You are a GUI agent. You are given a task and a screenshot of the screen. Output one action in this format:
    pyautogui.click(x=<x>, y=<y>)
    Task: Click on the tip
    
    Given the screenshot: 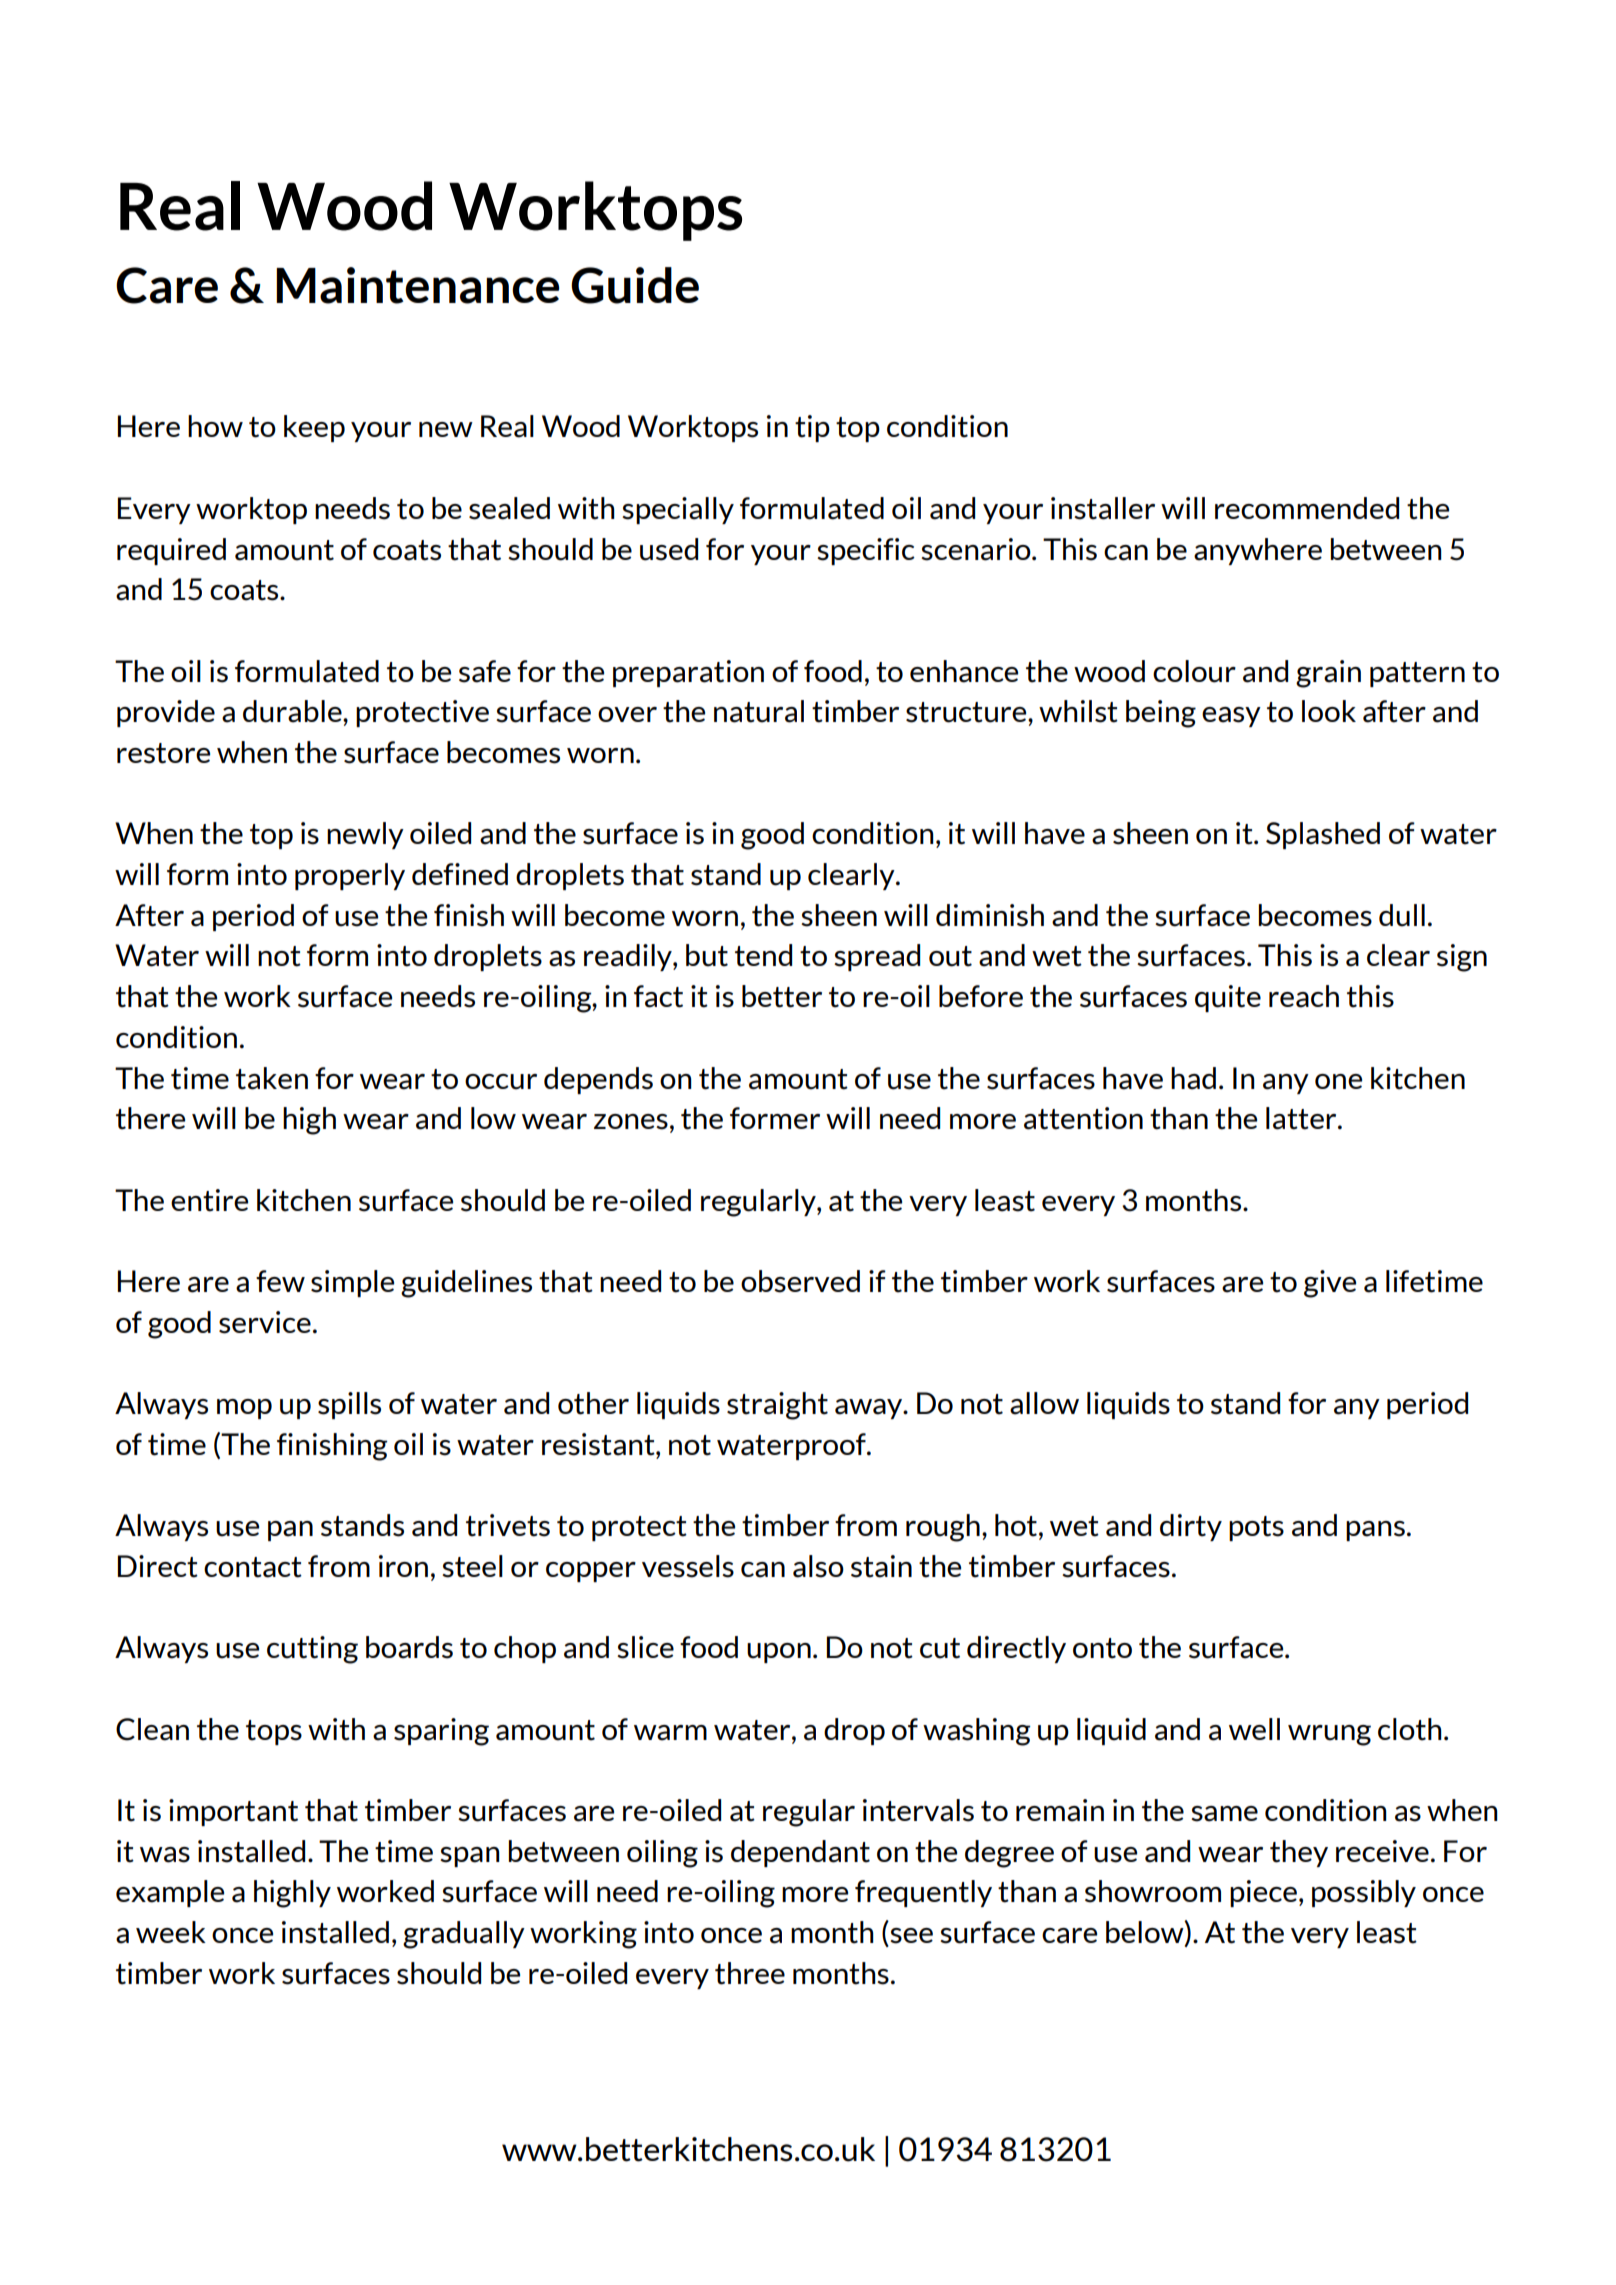 What is the action you would take?
    pyautogui.click(x=812, y=428)
